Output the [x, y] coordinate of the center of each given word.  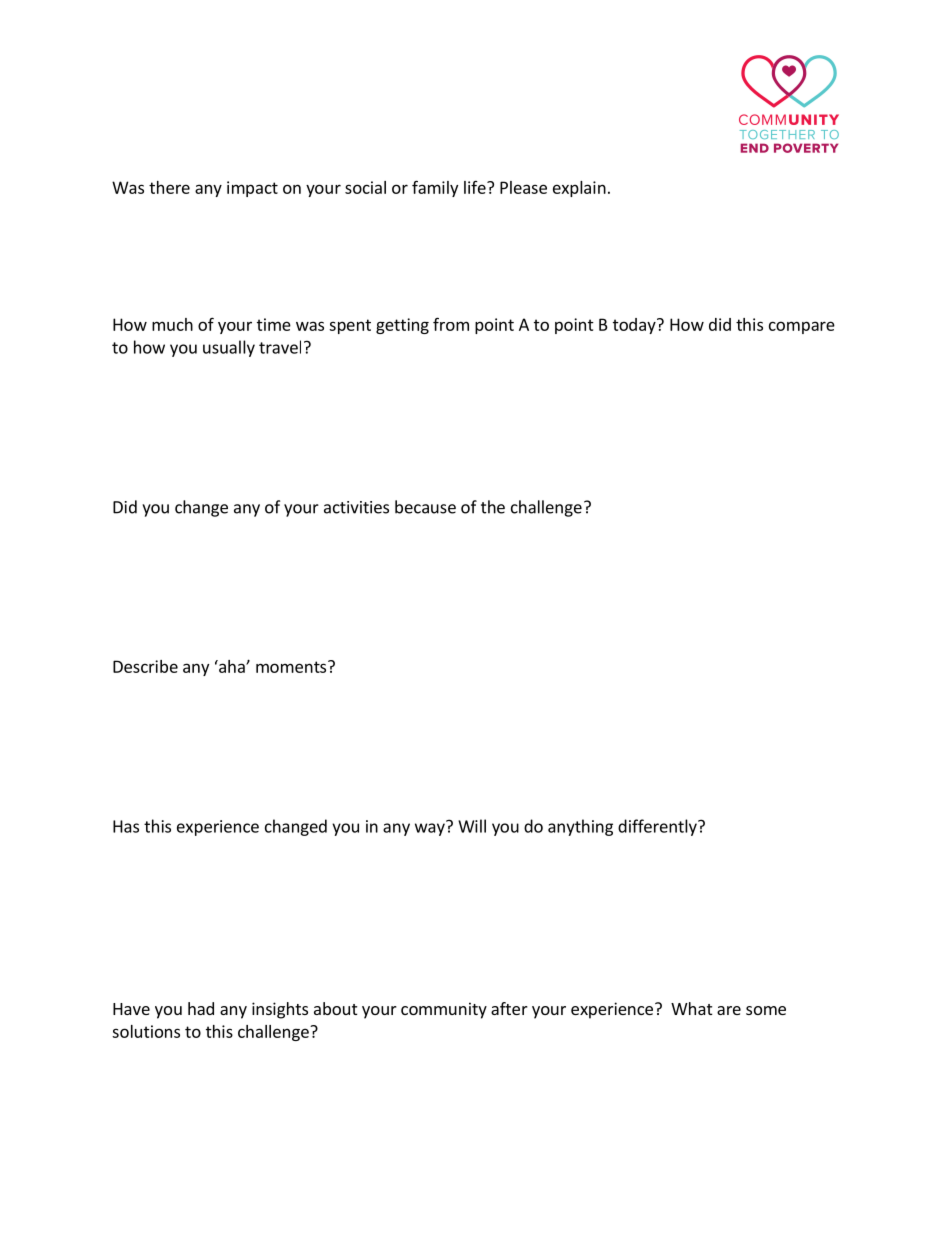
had [201, 1008]
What [691, 1008]
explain [579, 189]
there [169, 187]
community [444, 1010]
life [476, 187]
